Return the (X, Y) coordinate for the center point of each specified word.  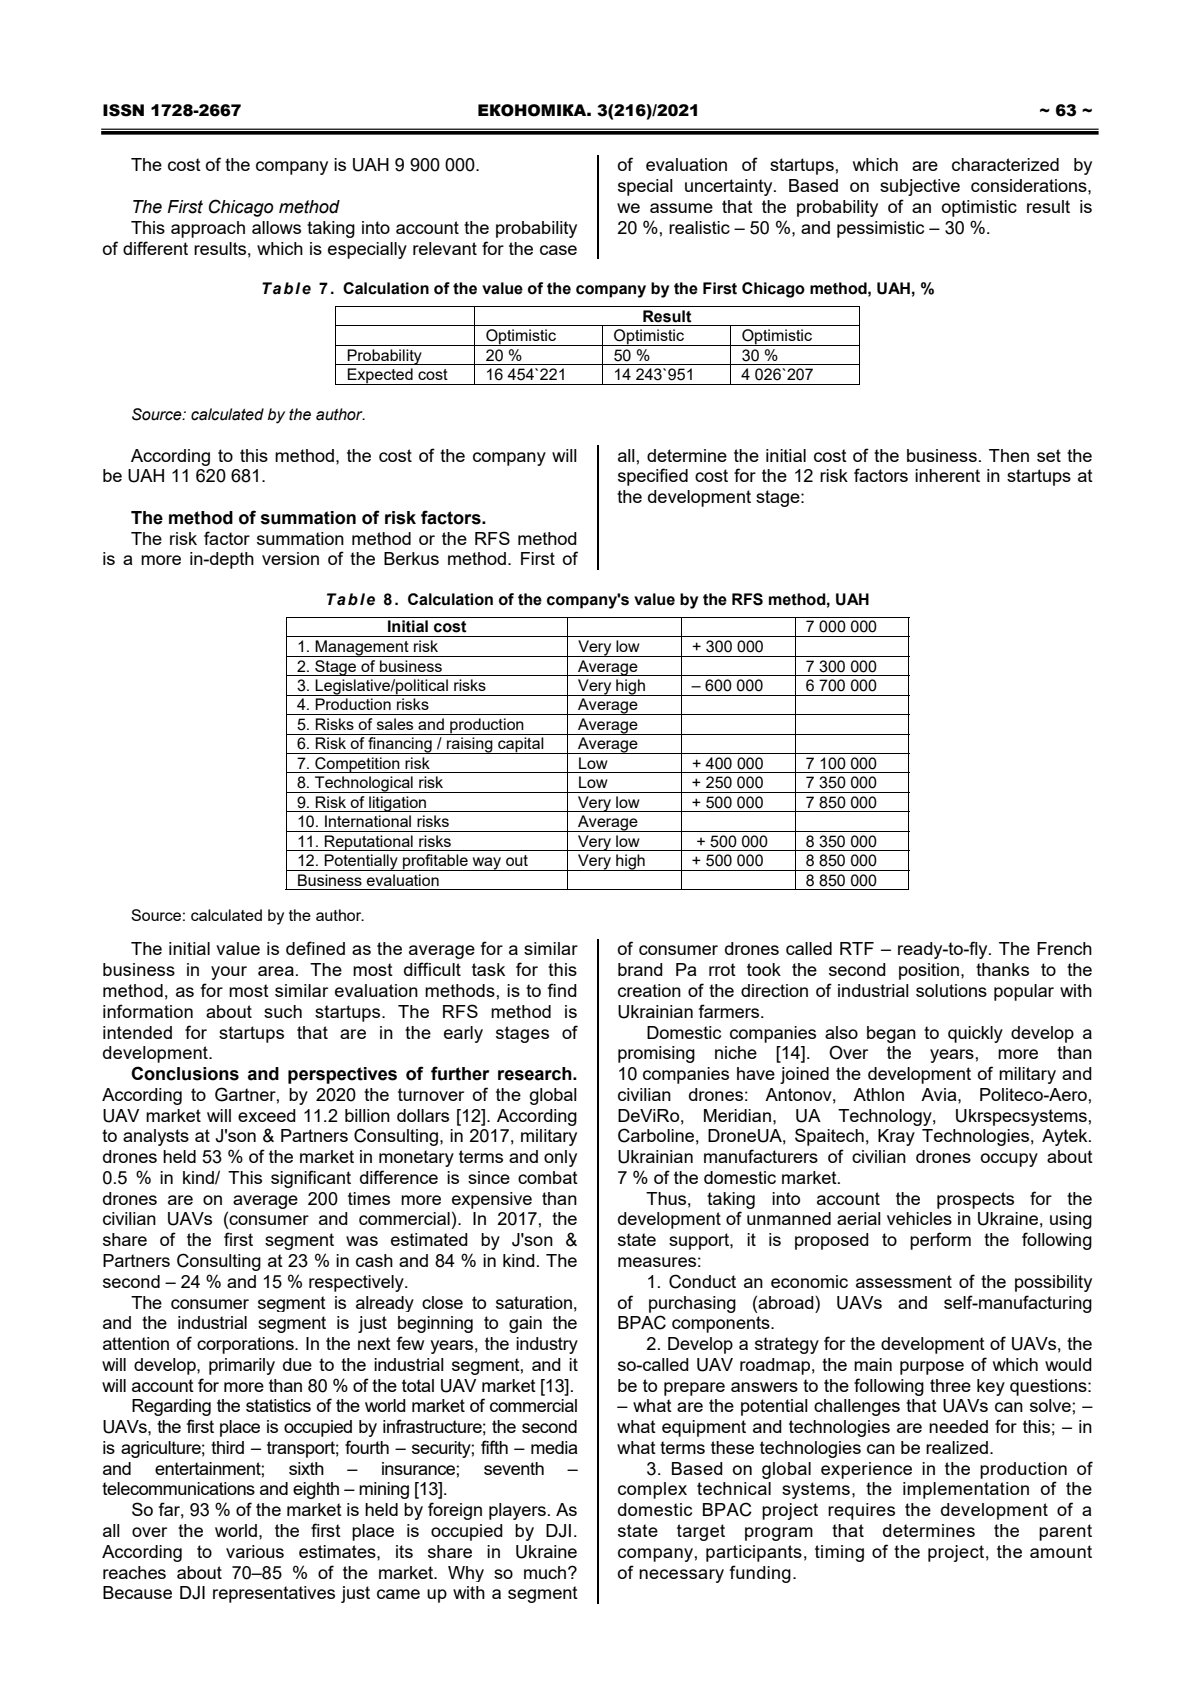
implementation (966, 1490)
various (255, 1551)
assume (681, 208)
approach (208, 229)
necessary (681, 1576)
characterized (1005, 164)
